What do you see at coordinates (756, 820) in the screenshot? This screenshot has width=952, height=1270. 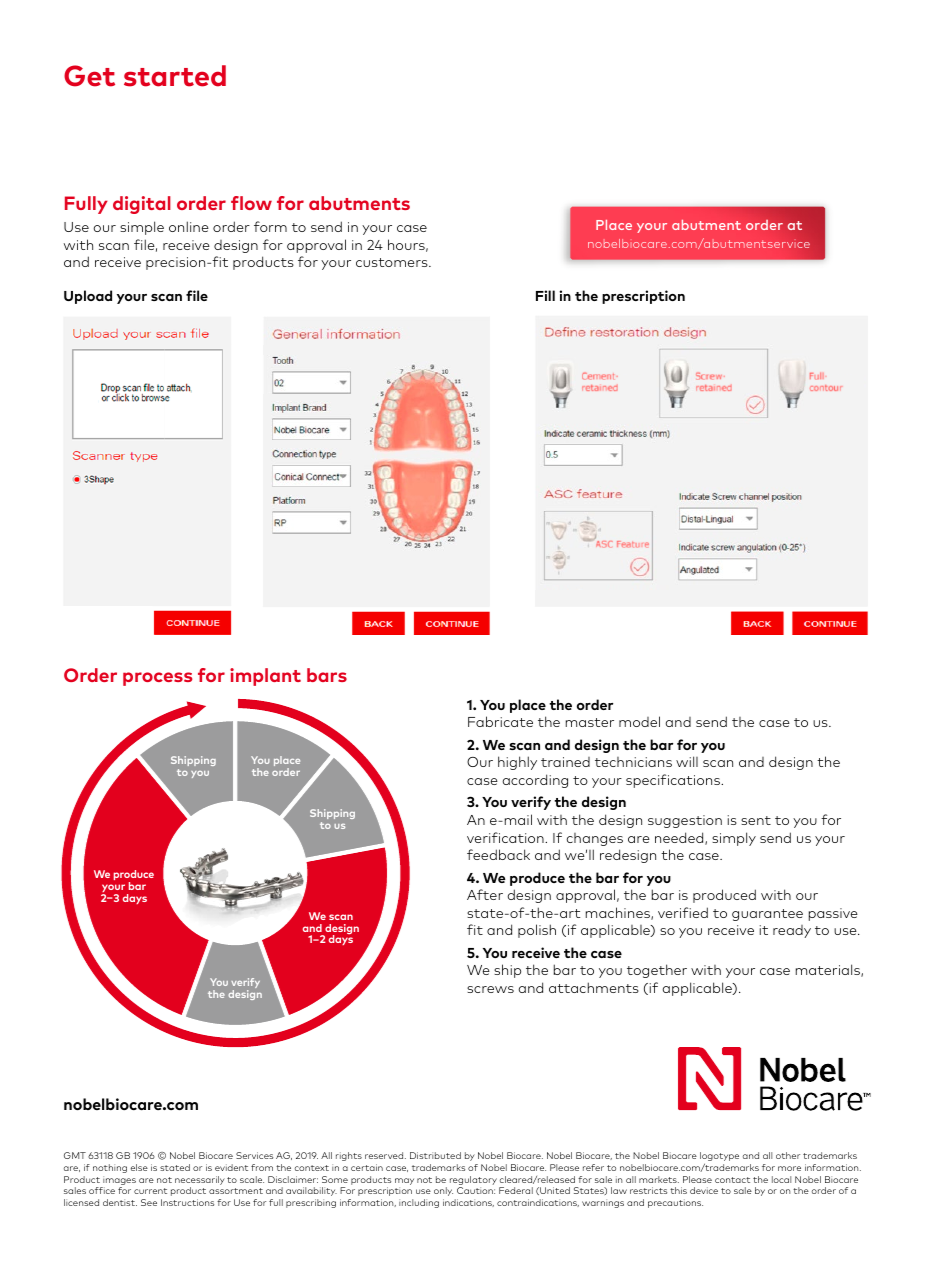 I see `sent` at bounding box center [756, 820].
